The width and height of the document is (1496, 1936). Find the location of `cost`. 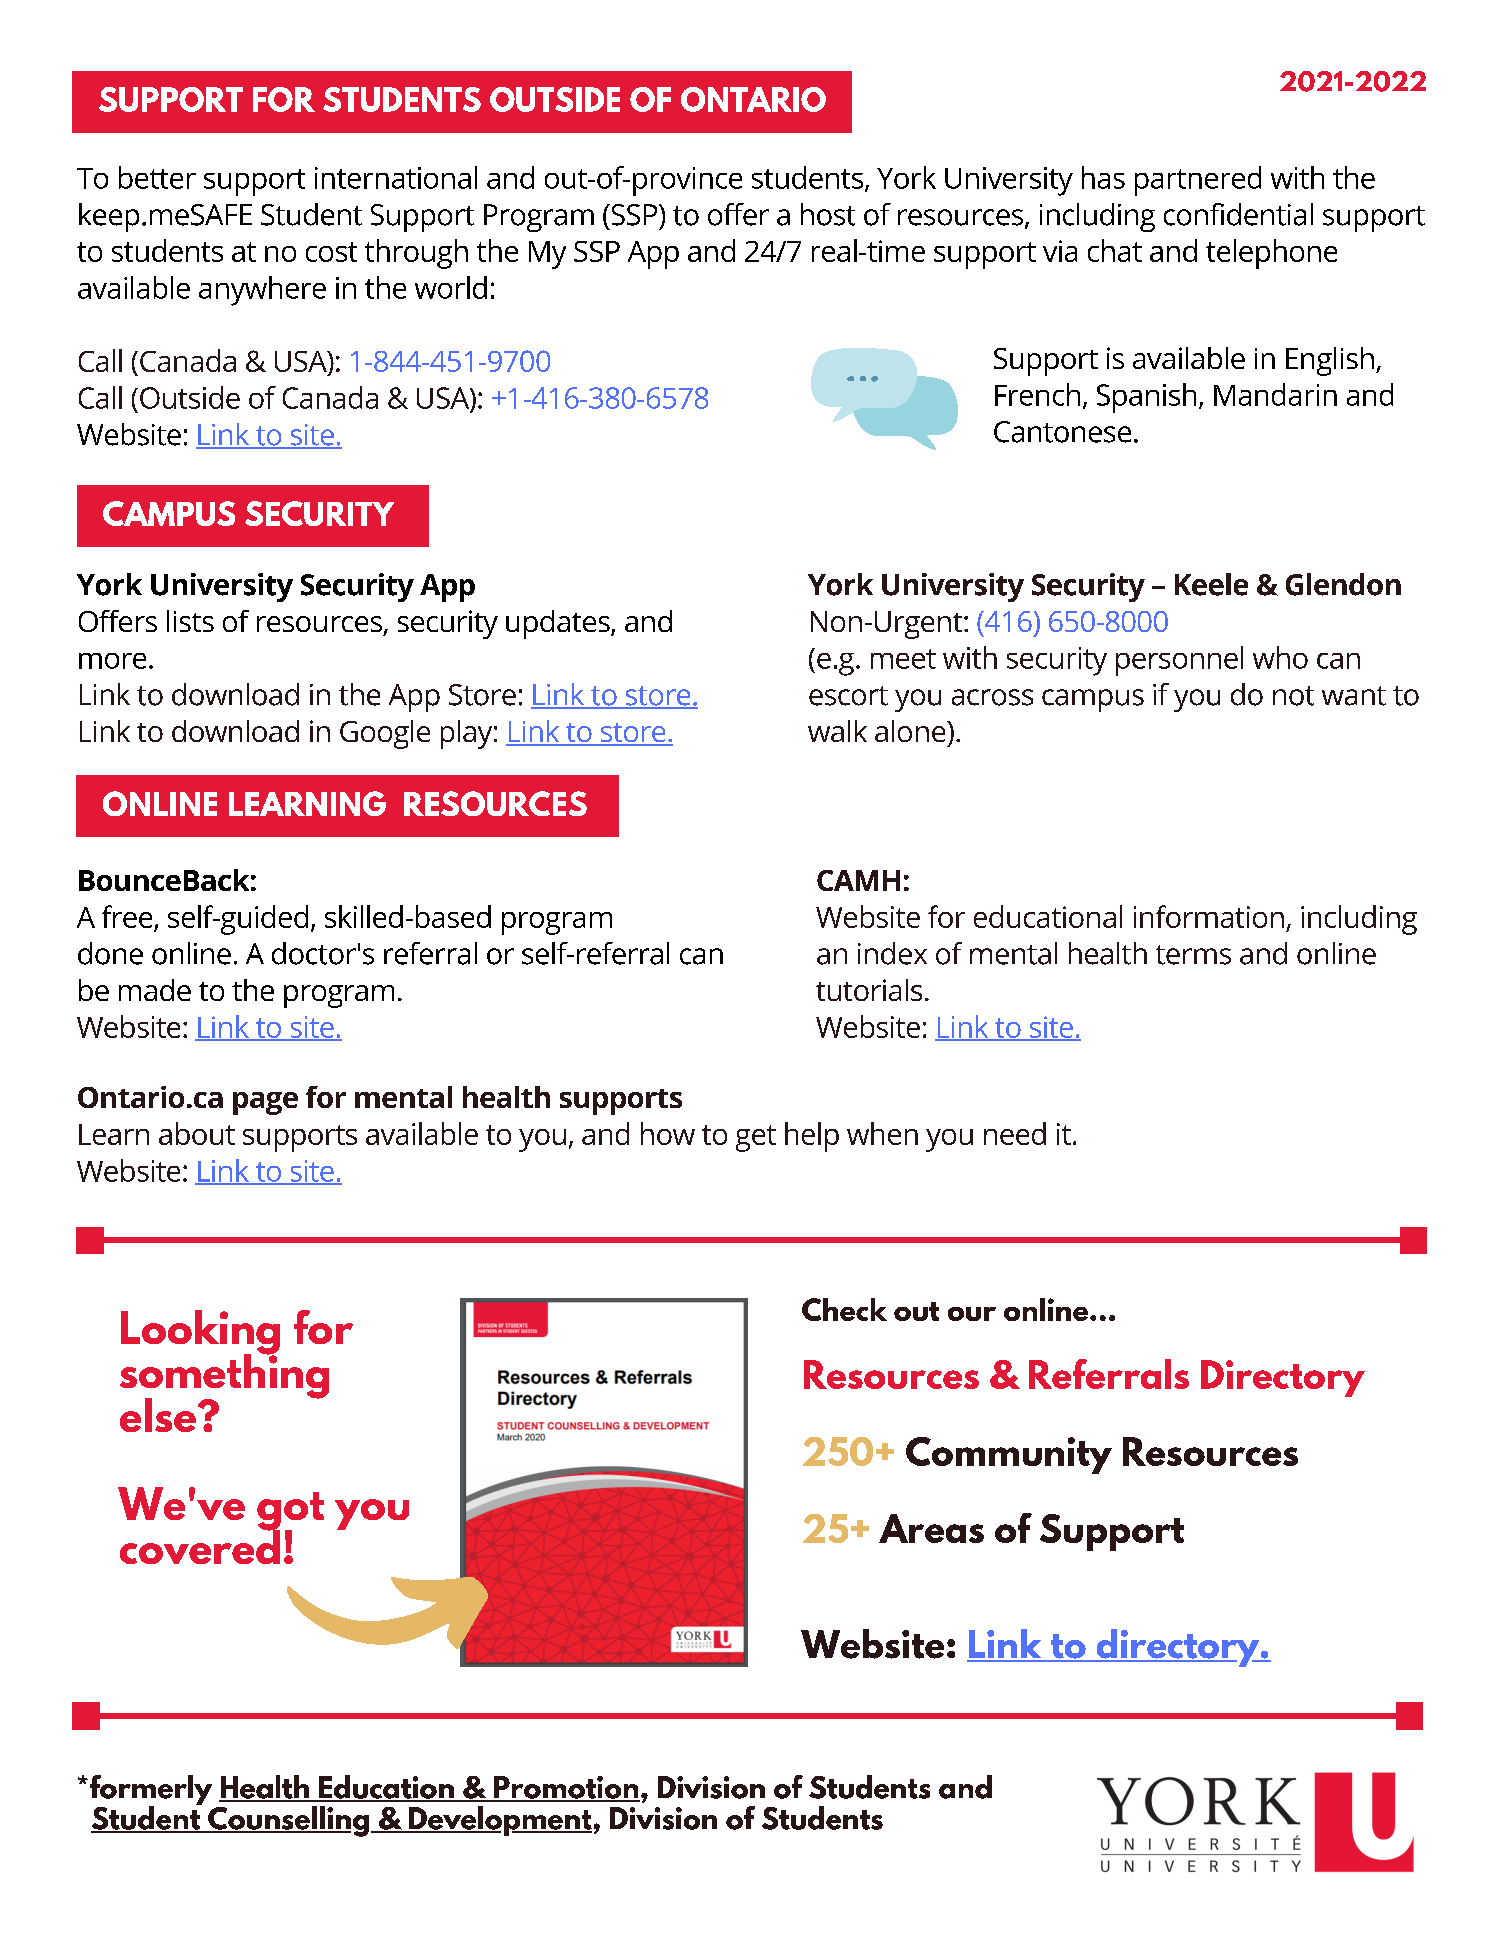

cost is located at coordinates (331, 252).
